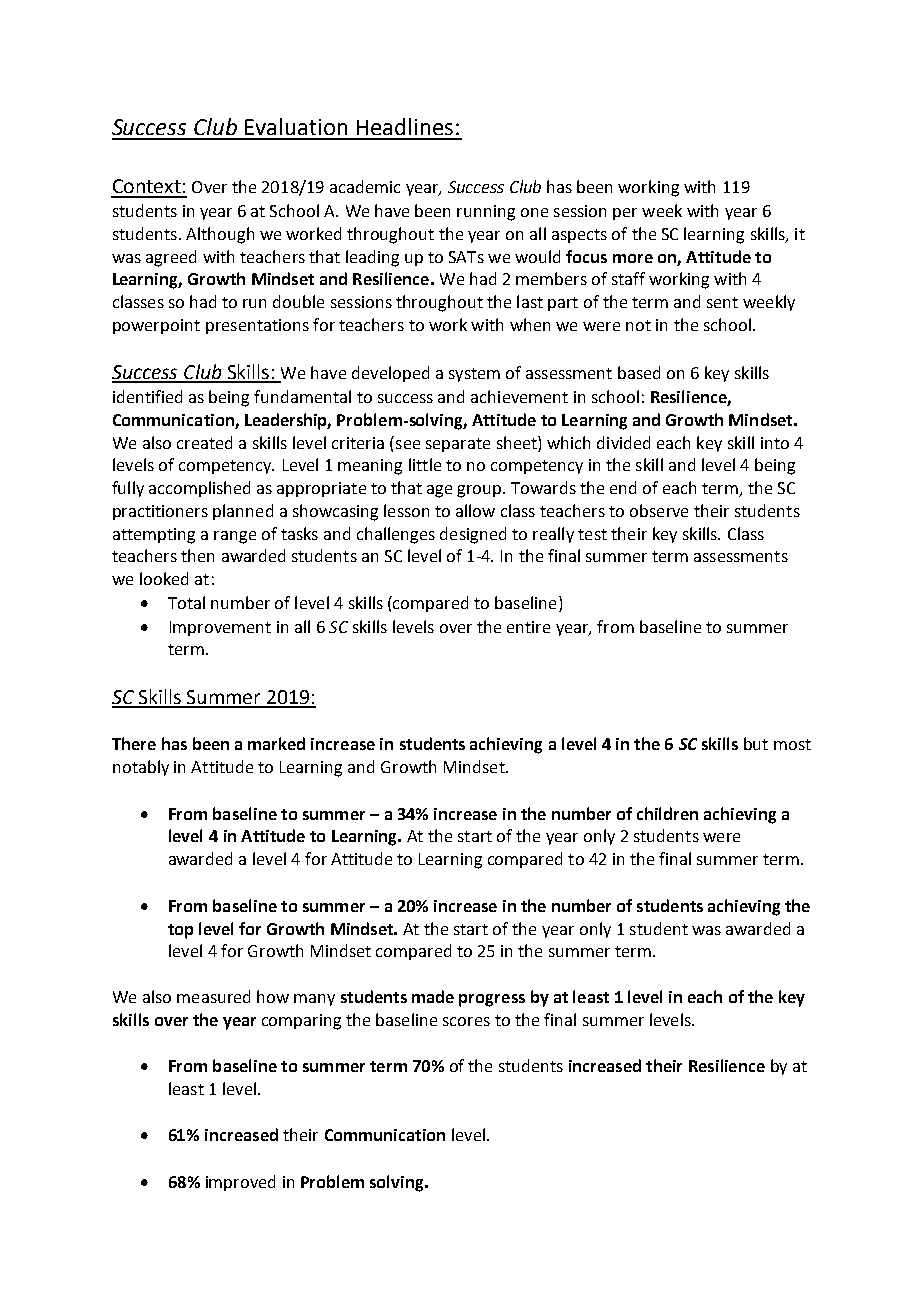 The width and height of the image is (924, 1309). Describe the element at coordinates (775, 443) in the image. I see `into` at that location.
